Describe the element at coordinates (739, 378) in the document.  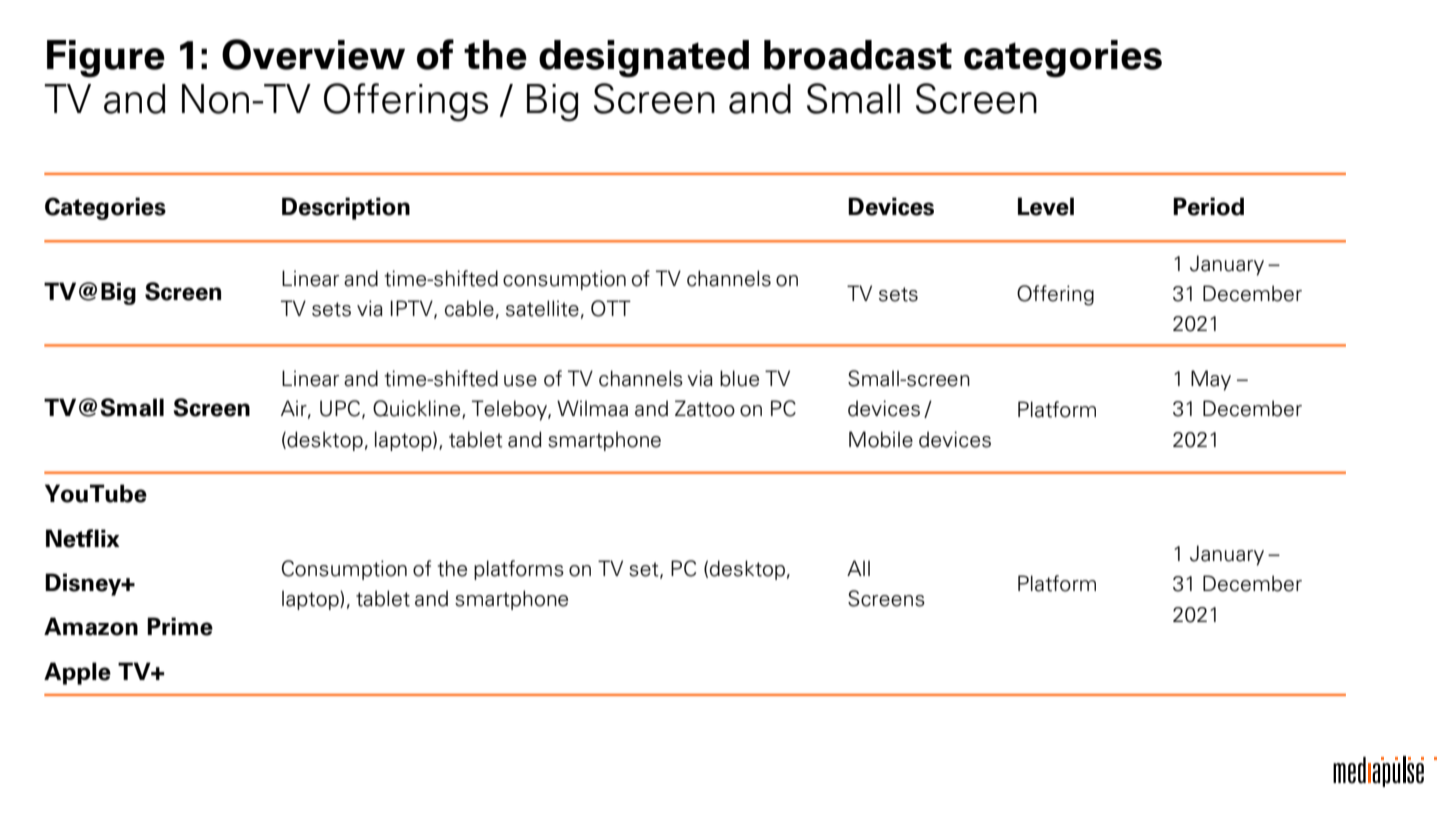
I see `blue` at that location.
